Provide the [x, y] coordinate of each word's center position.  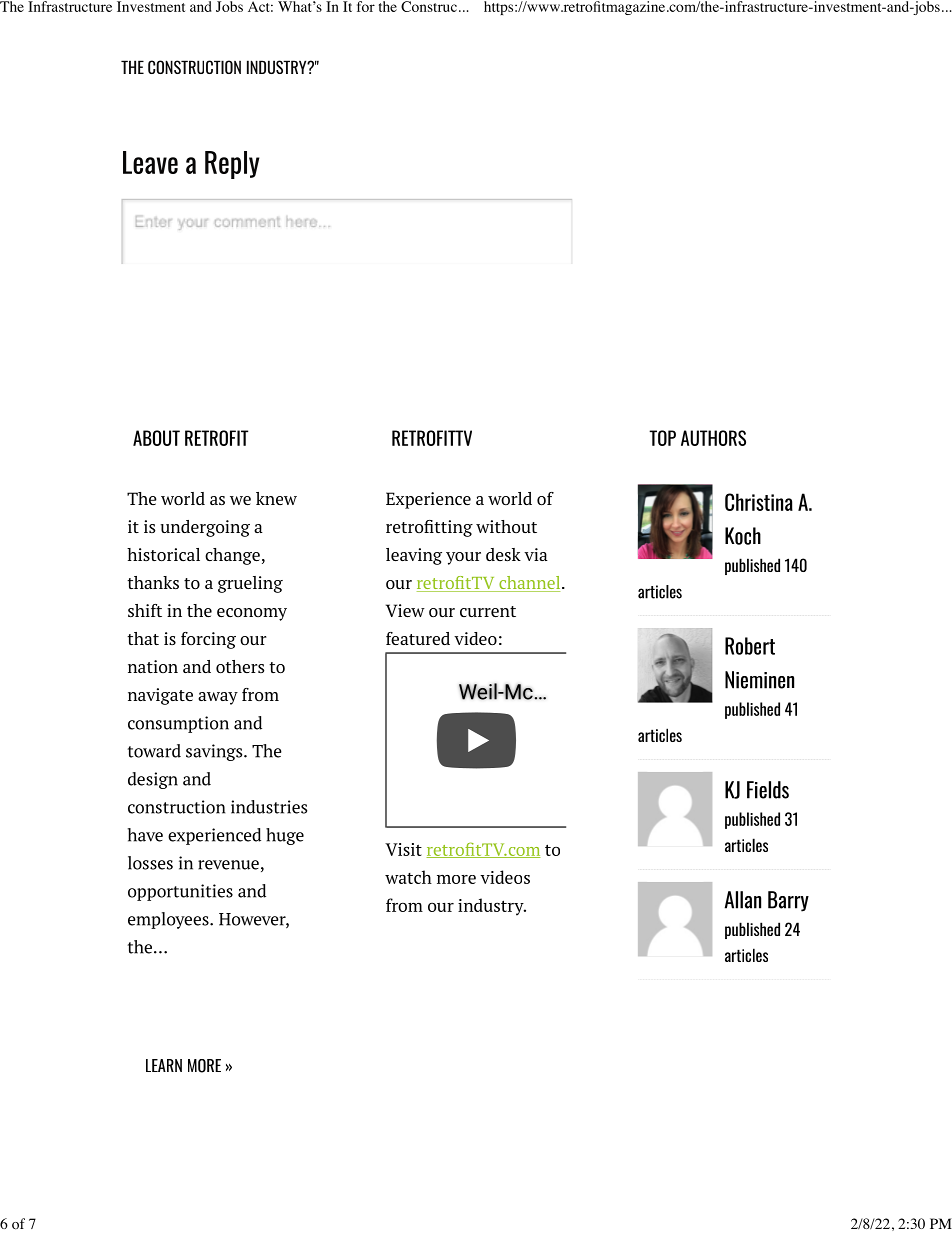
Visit [403, 849]
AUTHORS [713, 438]
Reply [232, 165]
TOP [662, 438]
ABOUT [156, 438]
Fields [768, 790]
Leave [150, 162]
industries [269, 807]
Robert [750, 646]
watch [408, 877]
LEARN [164, 1065]
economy [252, 614]
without [506, 526]
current [488, 611]
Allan [743, 900]
